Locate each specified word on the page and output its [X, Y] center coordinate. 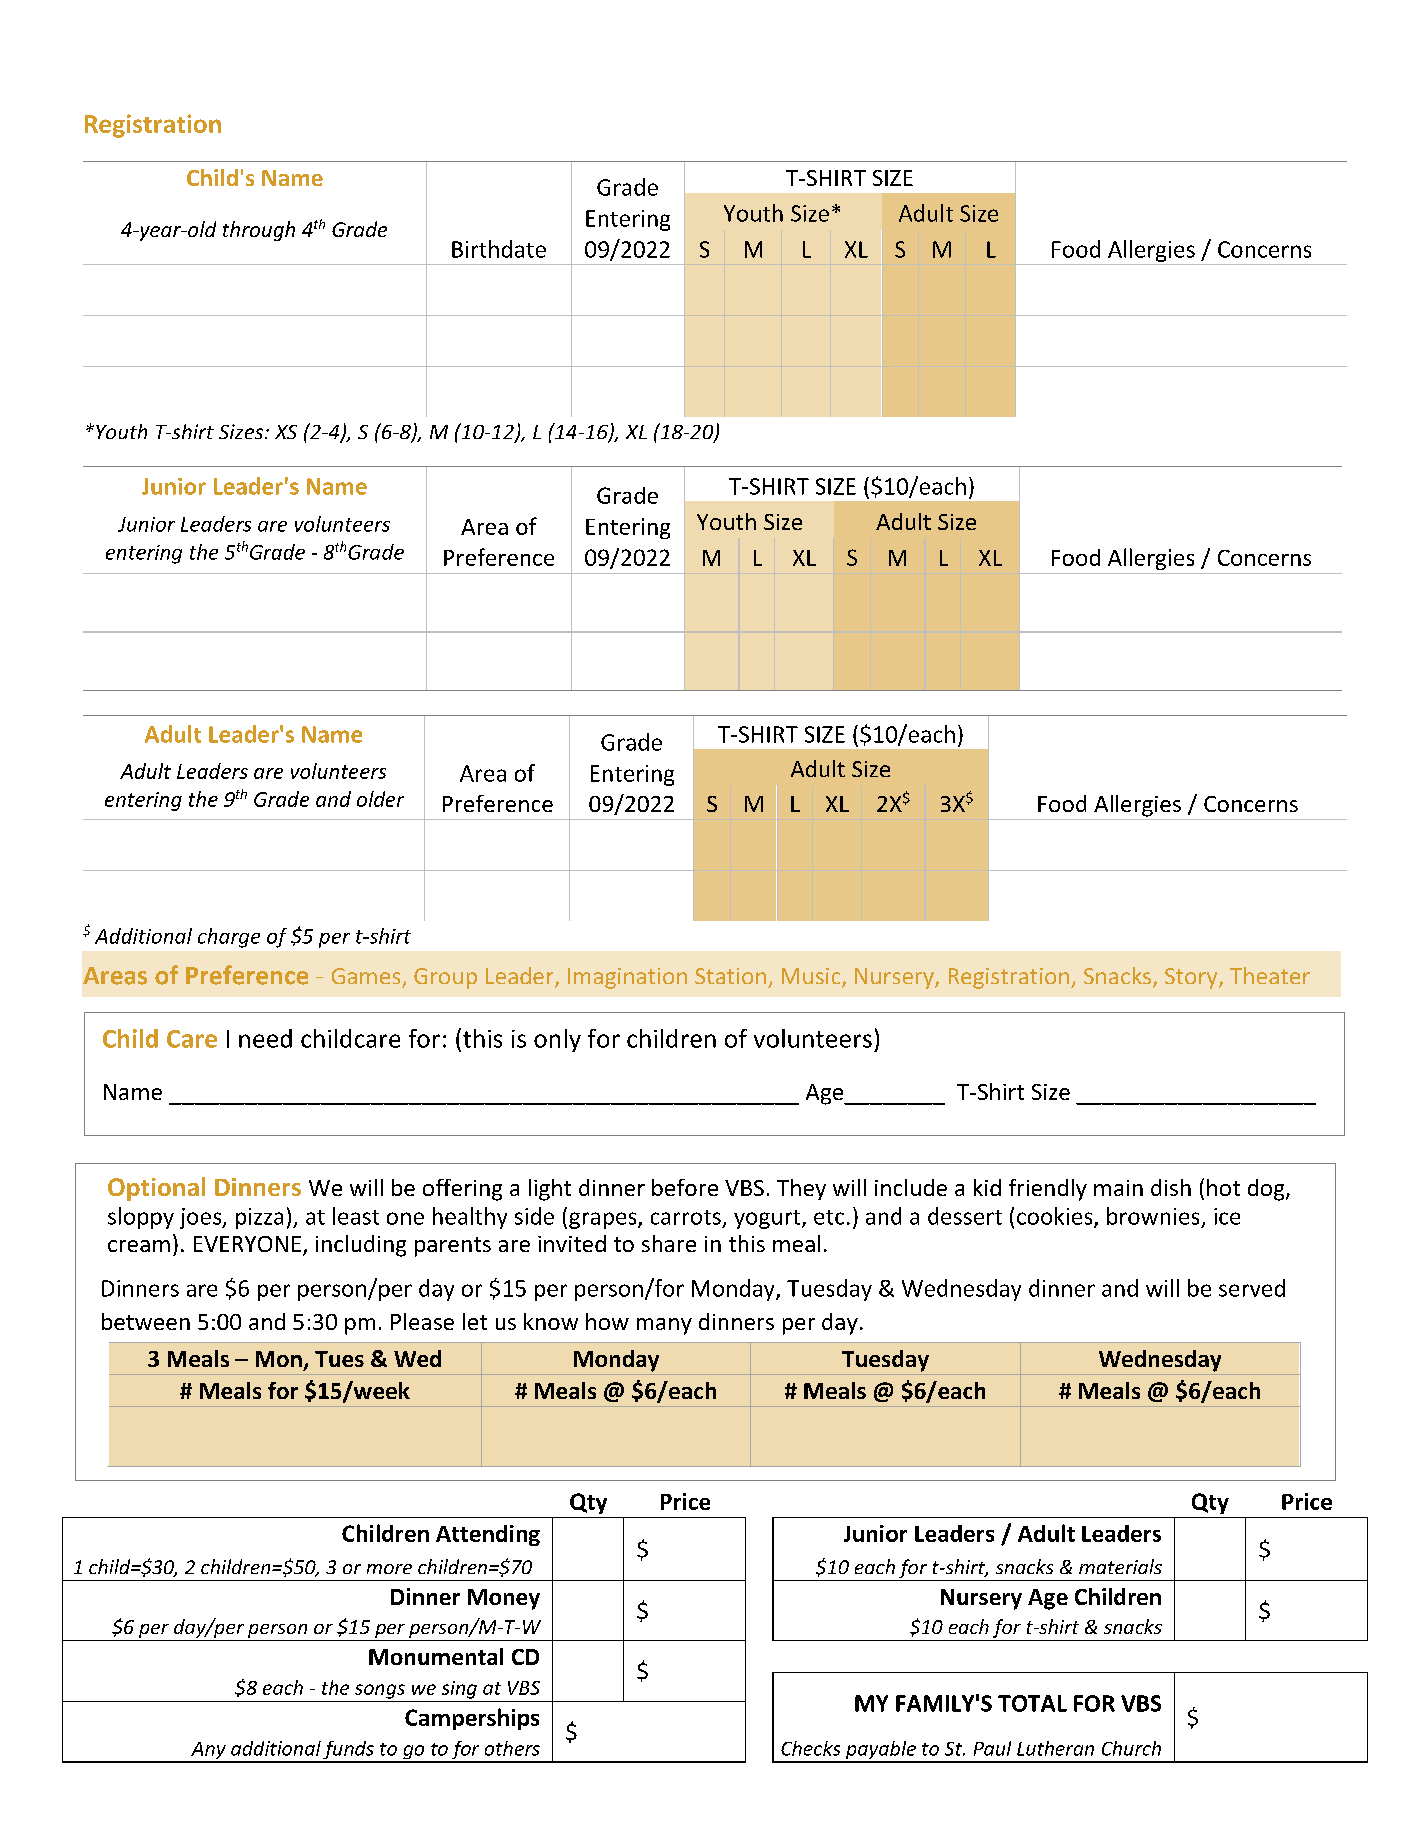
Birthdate [499, 249]
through [259, 231]
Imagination [627, 978]
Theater [1270, 975]
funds [349, 1751]
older [380, 799]
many [664, 1326]
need [265, 1038]
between [146, 1321]
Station [730, 976]
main [1118, 1188]
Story [1192, 978]
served [1252, 1288]
